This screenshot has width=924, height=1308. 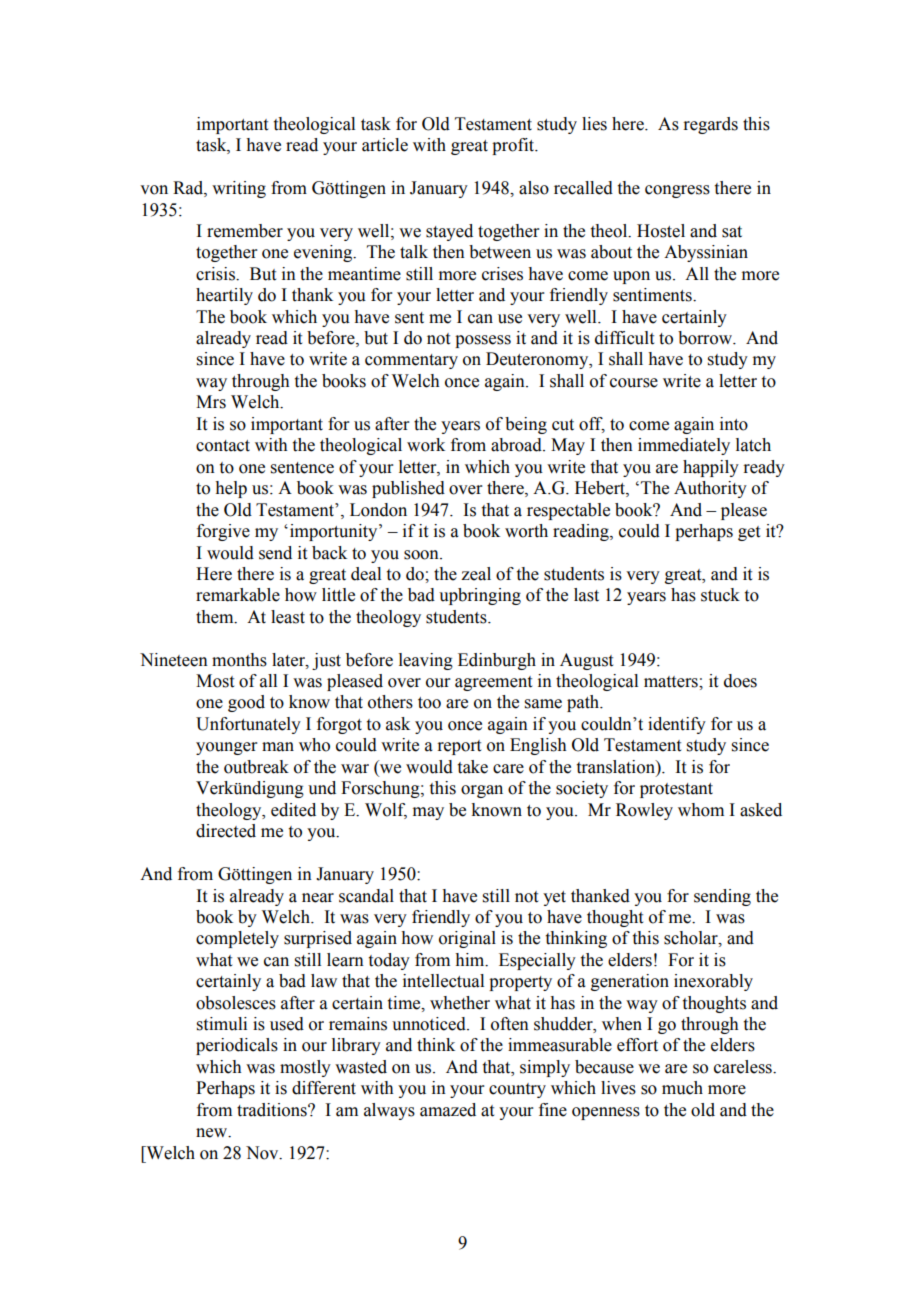 I want to click on organ, so click(x=482, y=791).
